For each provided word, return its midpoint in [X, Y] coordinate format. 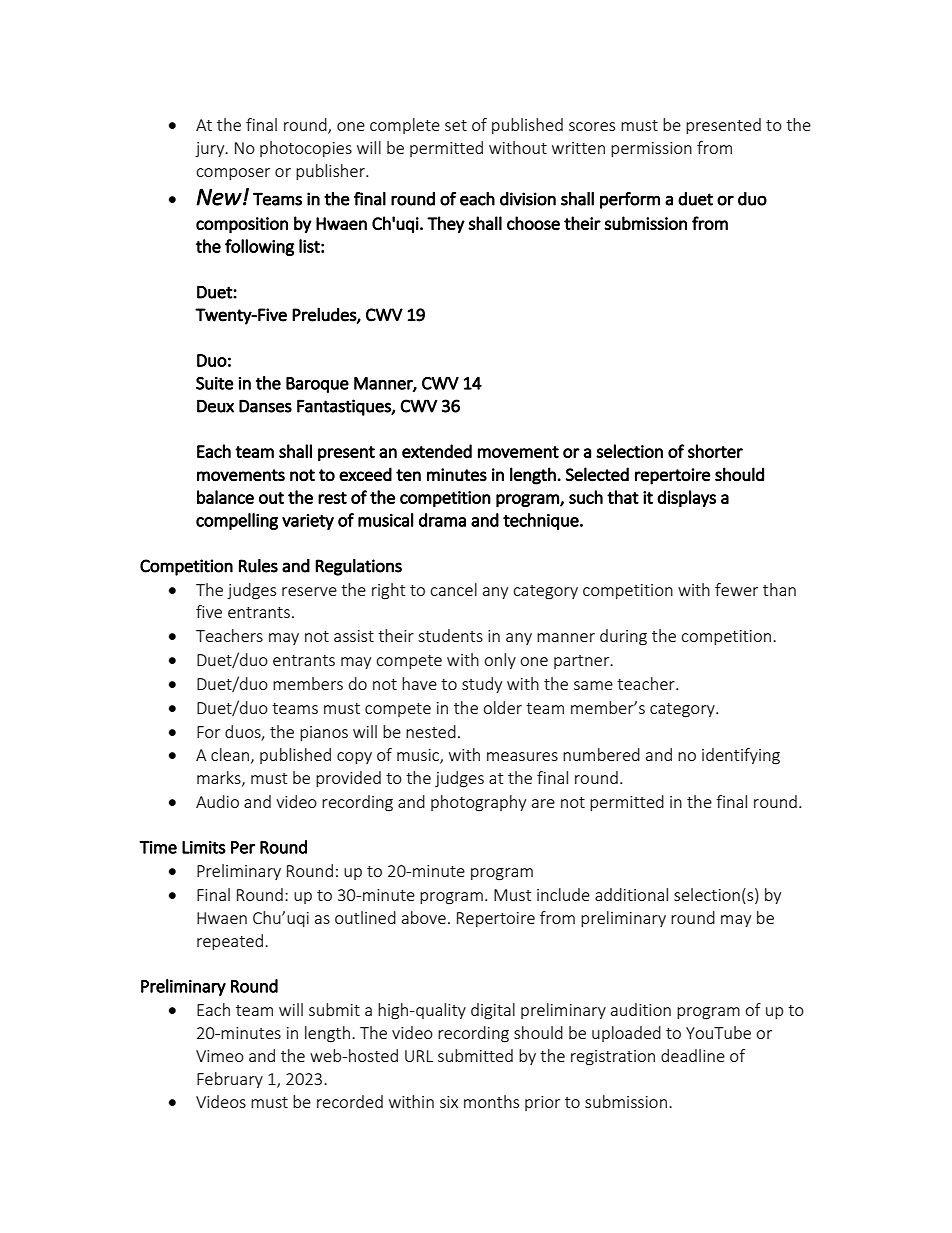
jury [211, 150]
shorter [715, 451]
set [456, 125]
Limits [204, 847]
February [230, 1080]
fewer [736, 589]
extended [437, 451]
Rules [258, 566]
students [450, 635]
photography [478, 803]
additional [631, 894]
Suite [214, 383]
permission [651, 149]
